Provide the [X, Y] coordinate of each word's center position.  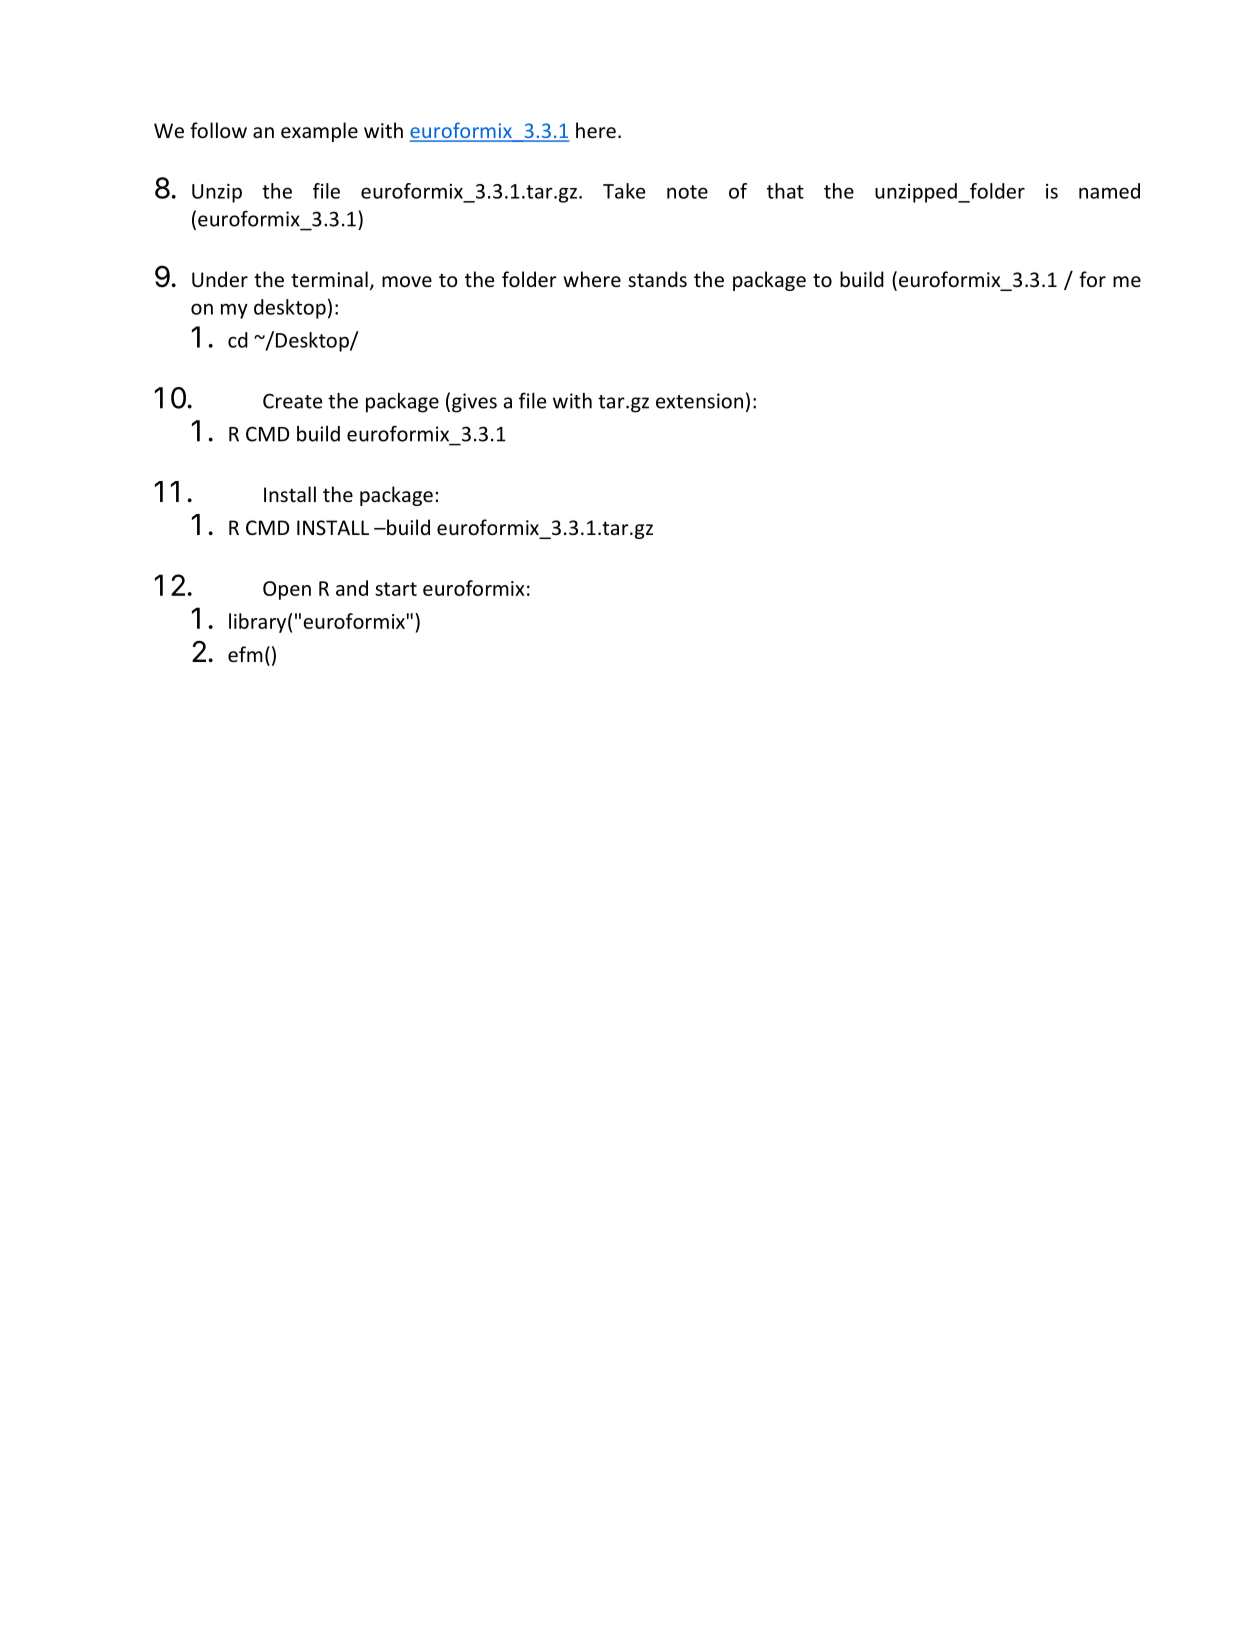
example [319, 132]
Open [287, 590]
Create [292, 401]
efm [245, 654]
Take [624, 191]
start [396, 589]
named [1109, 191]
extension [699, 401]
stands [657, 279]
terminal [329, 279]
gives [474, 403]
